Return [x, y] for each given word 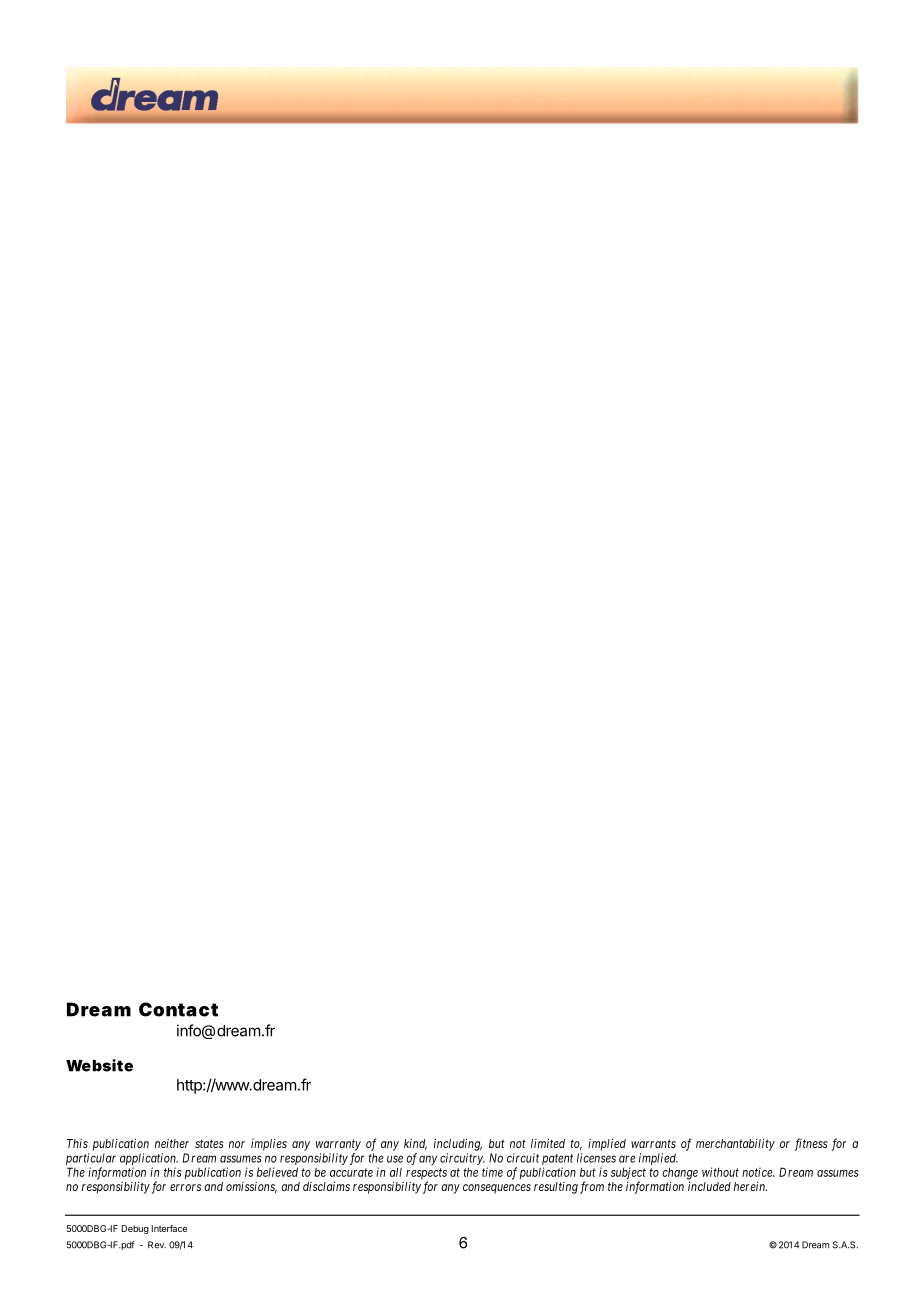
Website [99, 1065]
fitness [811, 1144]
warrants [653, 1143]
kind [415, 1144]
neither [172, 1143]
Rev [157, 1245]
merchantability [735, 1145]
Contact [178, 1009]
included [709, 1186]
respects [426, 1175]
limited [548, 1143]
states [209, 1143]
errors [185, 1187]
